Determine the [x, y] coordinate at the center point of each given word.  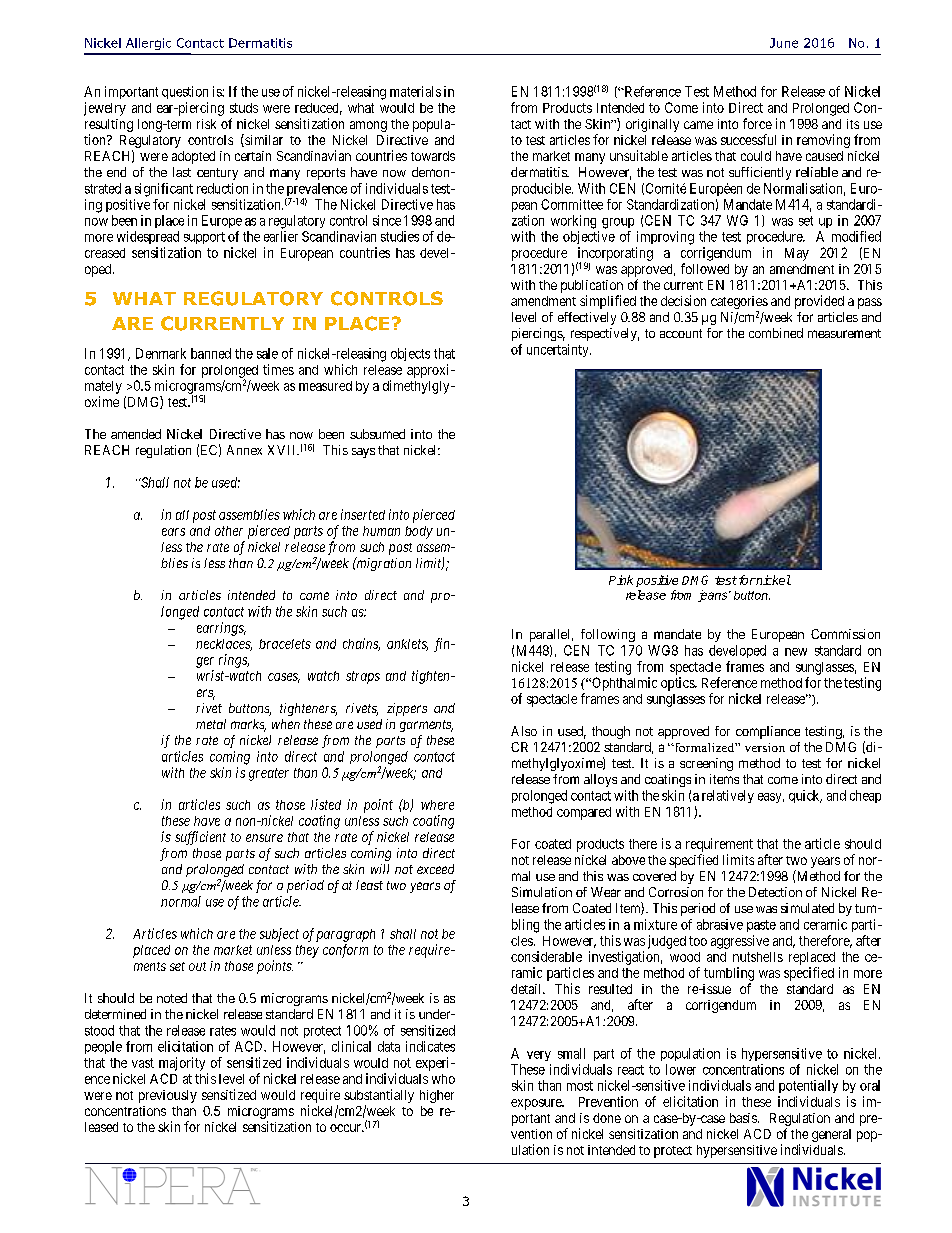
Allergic [148, 44]
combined [776, 333]
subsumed [377, 434]
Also [524, 731]
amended [136, 434]
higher [437, 1096]
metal [211, 724]
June [784, 43]
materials [415, 91]
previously [168, 1096]
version [765, 747]
